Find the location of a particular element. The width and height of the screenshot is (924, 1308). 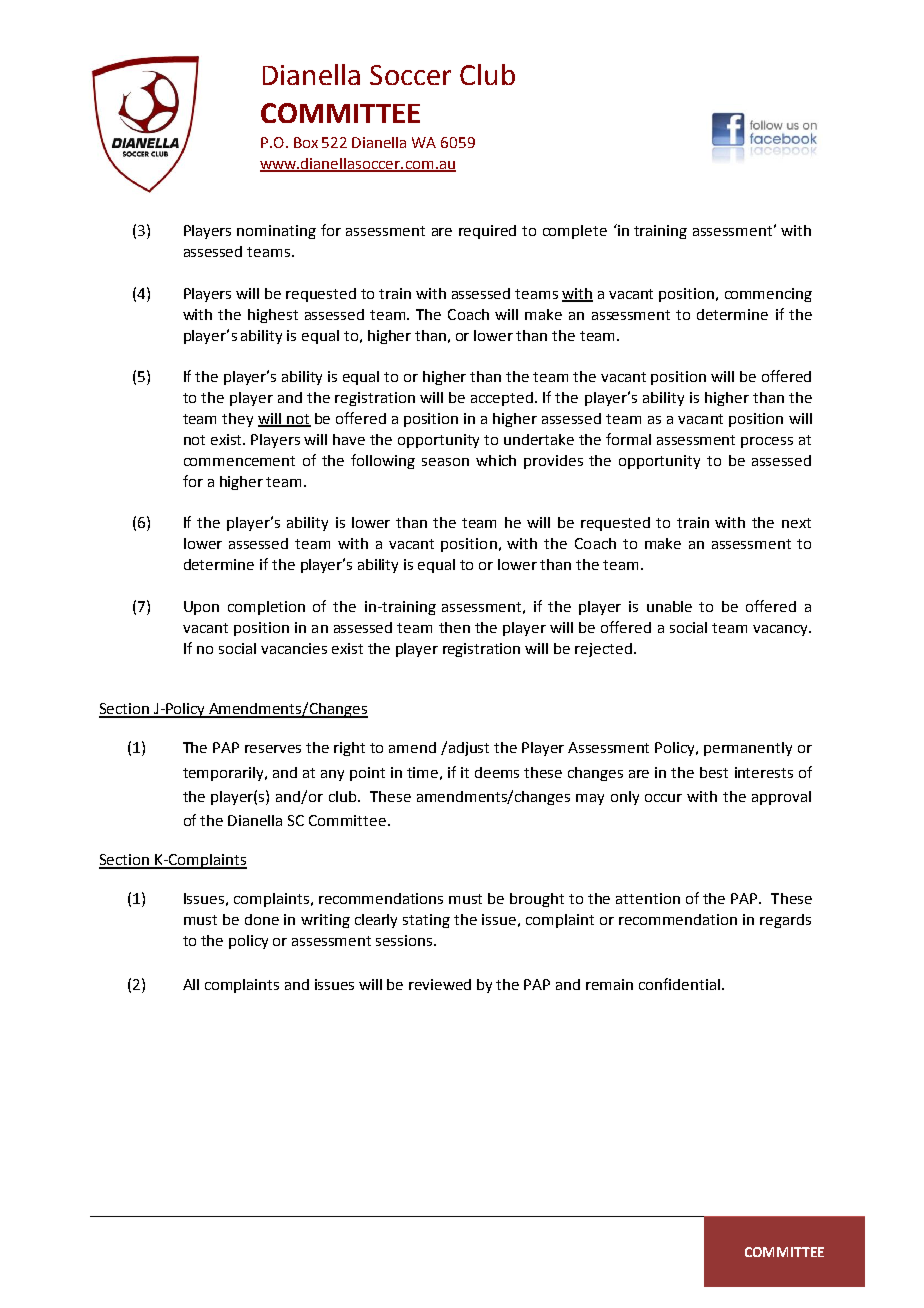

Box is located at coordinates (306, 142).
